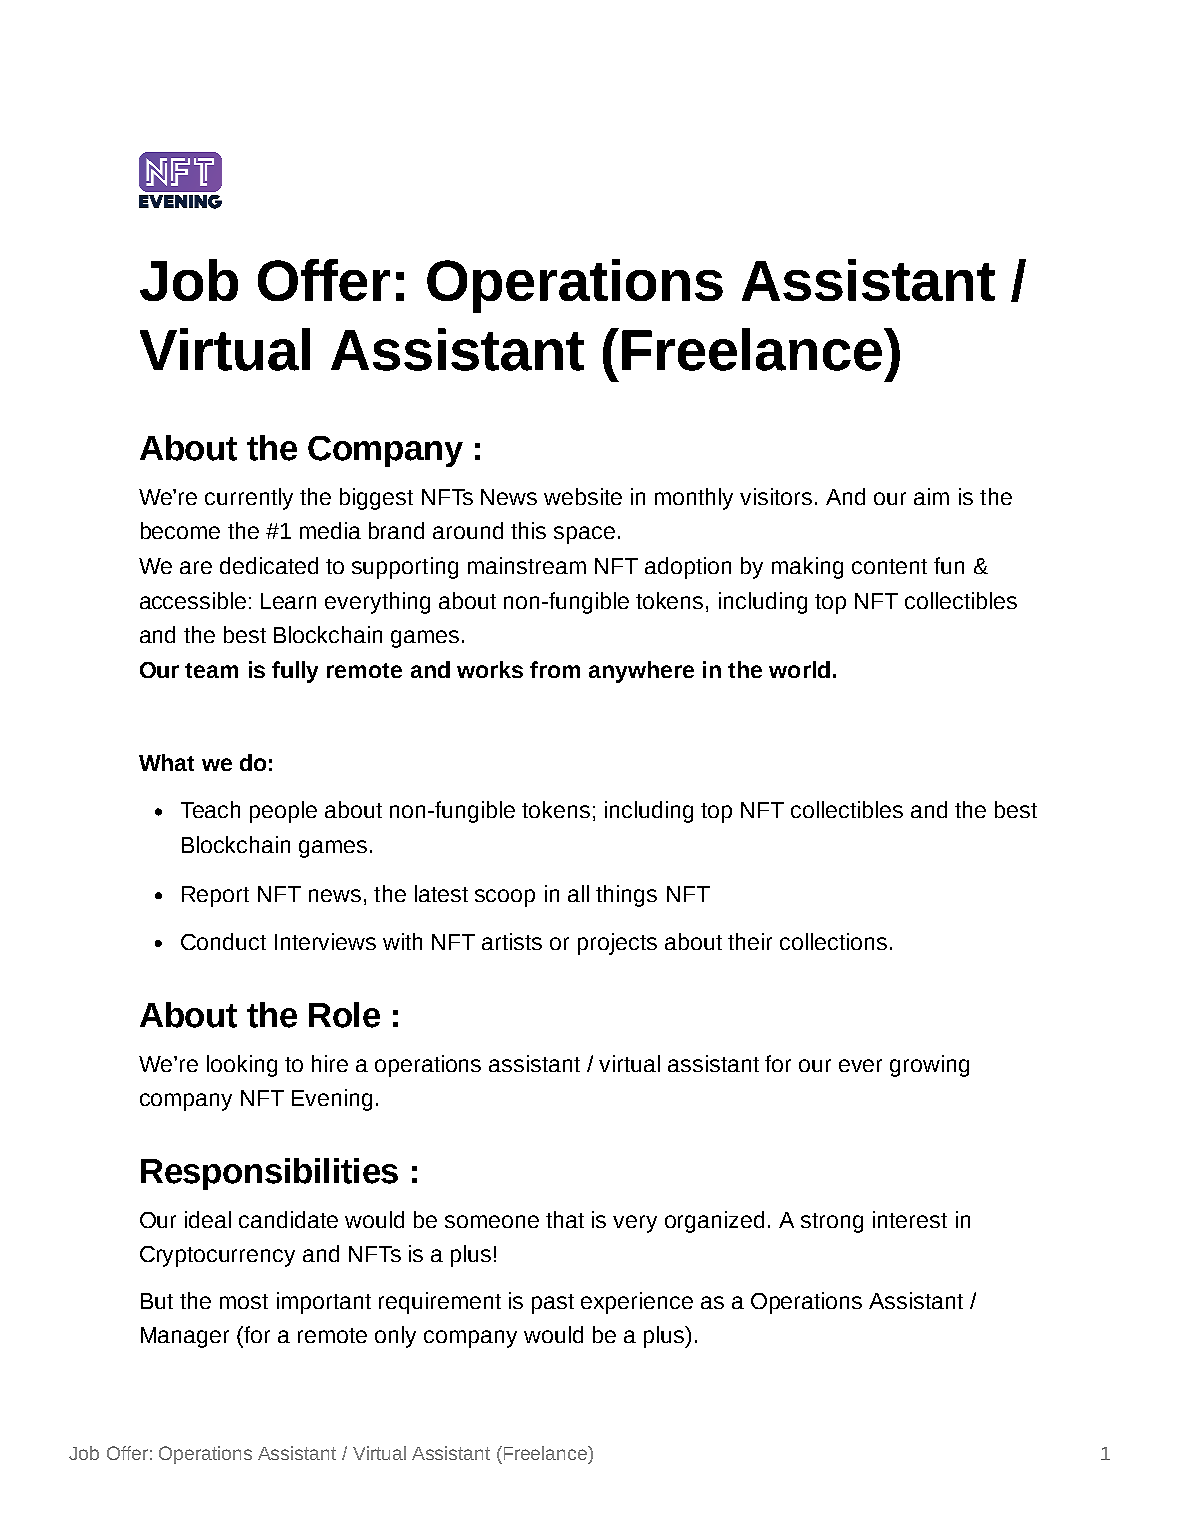  I want to click on this, so click(528, 530).
